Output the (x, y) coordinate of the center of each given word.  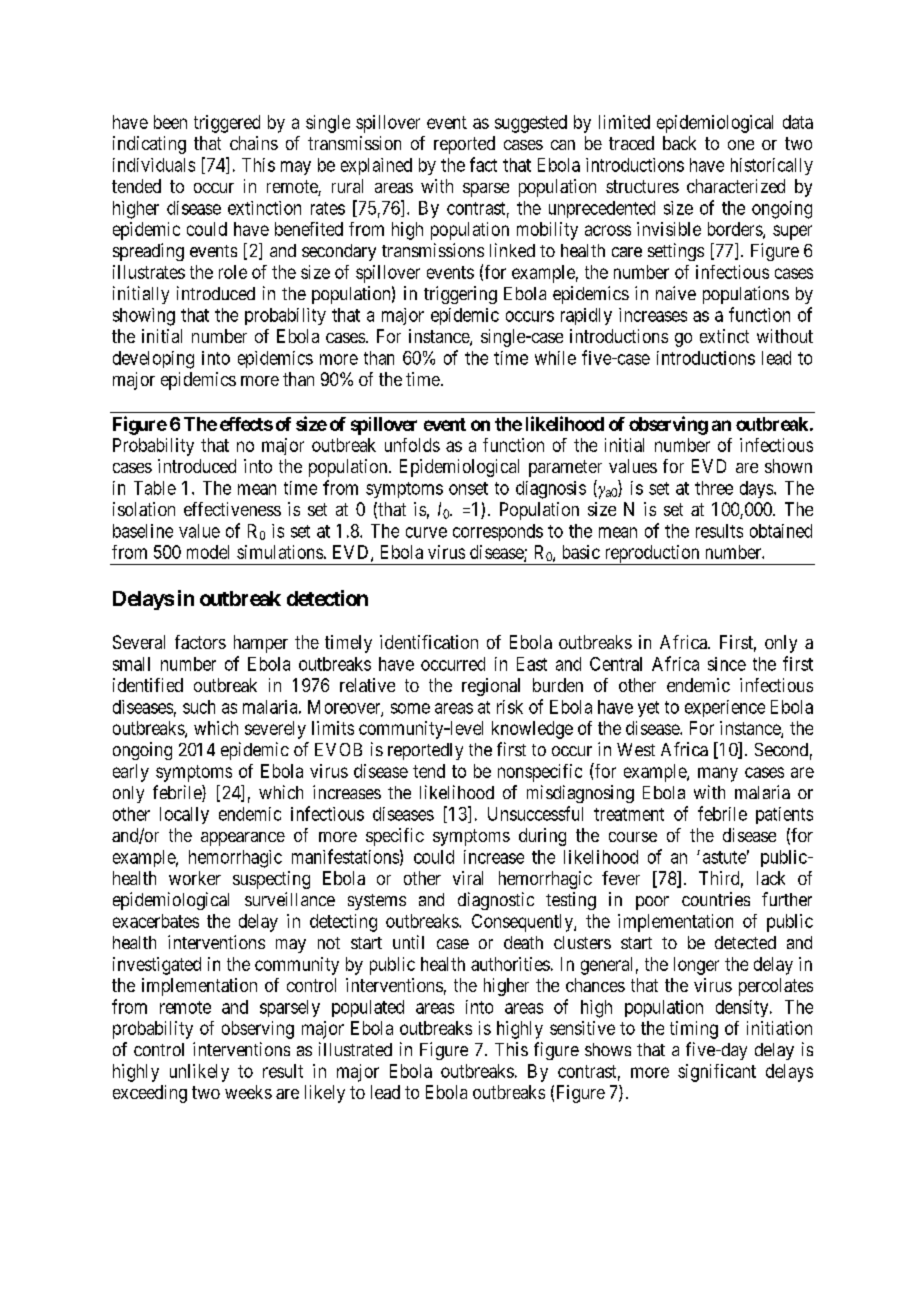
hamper (261, 644)
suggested (531, 124)
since (727, 664)
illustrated (355, 1049)
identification (429, 642)
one (741, 145)
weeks (248, 1092)
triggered (227, 124)
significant (717, 1073)
